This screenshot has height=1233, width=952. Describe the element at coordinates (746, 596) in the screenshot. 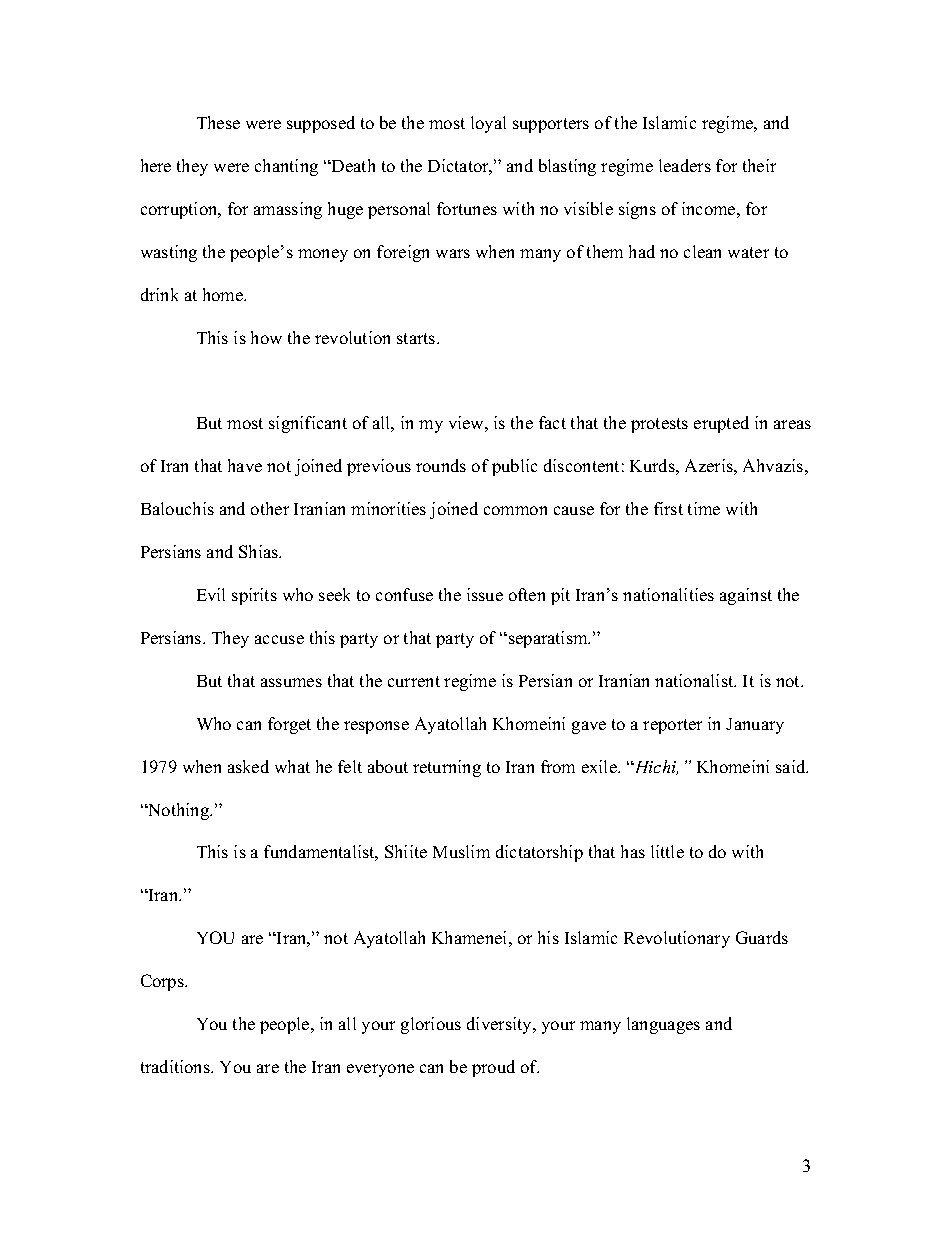

I see `against` at that location.
